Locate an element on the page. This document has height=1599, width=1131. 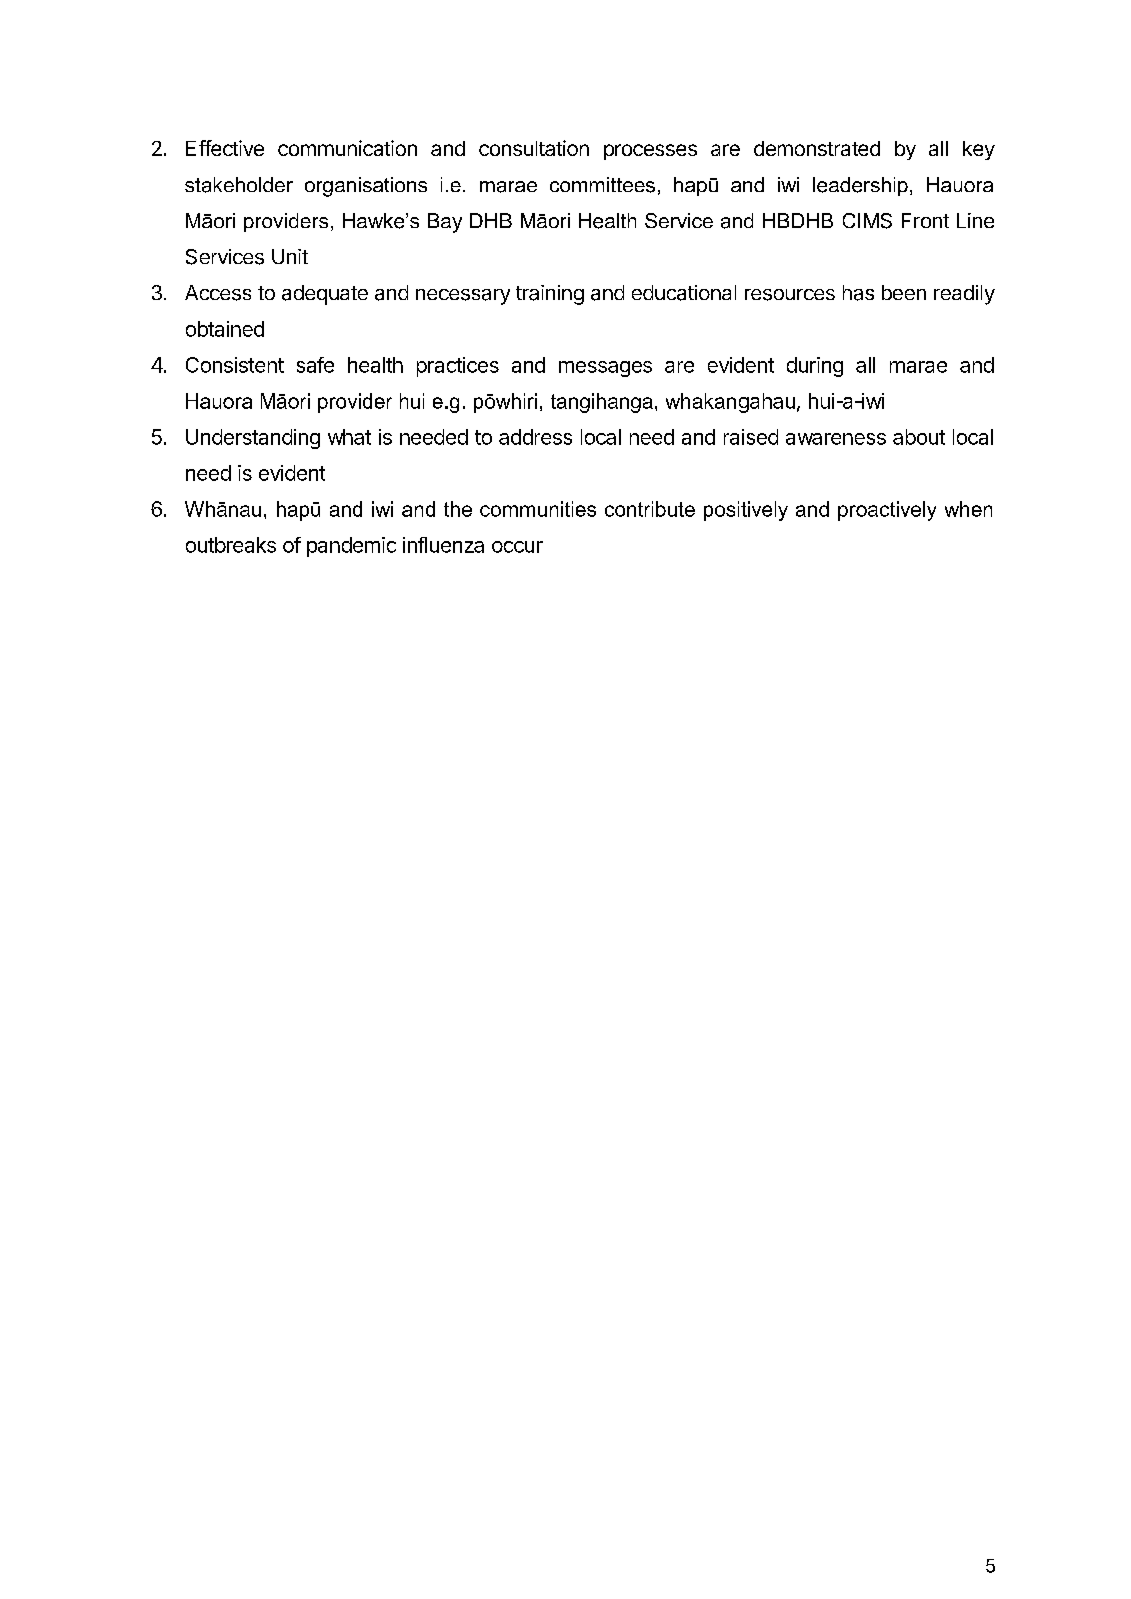
training is located at coordinates (550, 295).
